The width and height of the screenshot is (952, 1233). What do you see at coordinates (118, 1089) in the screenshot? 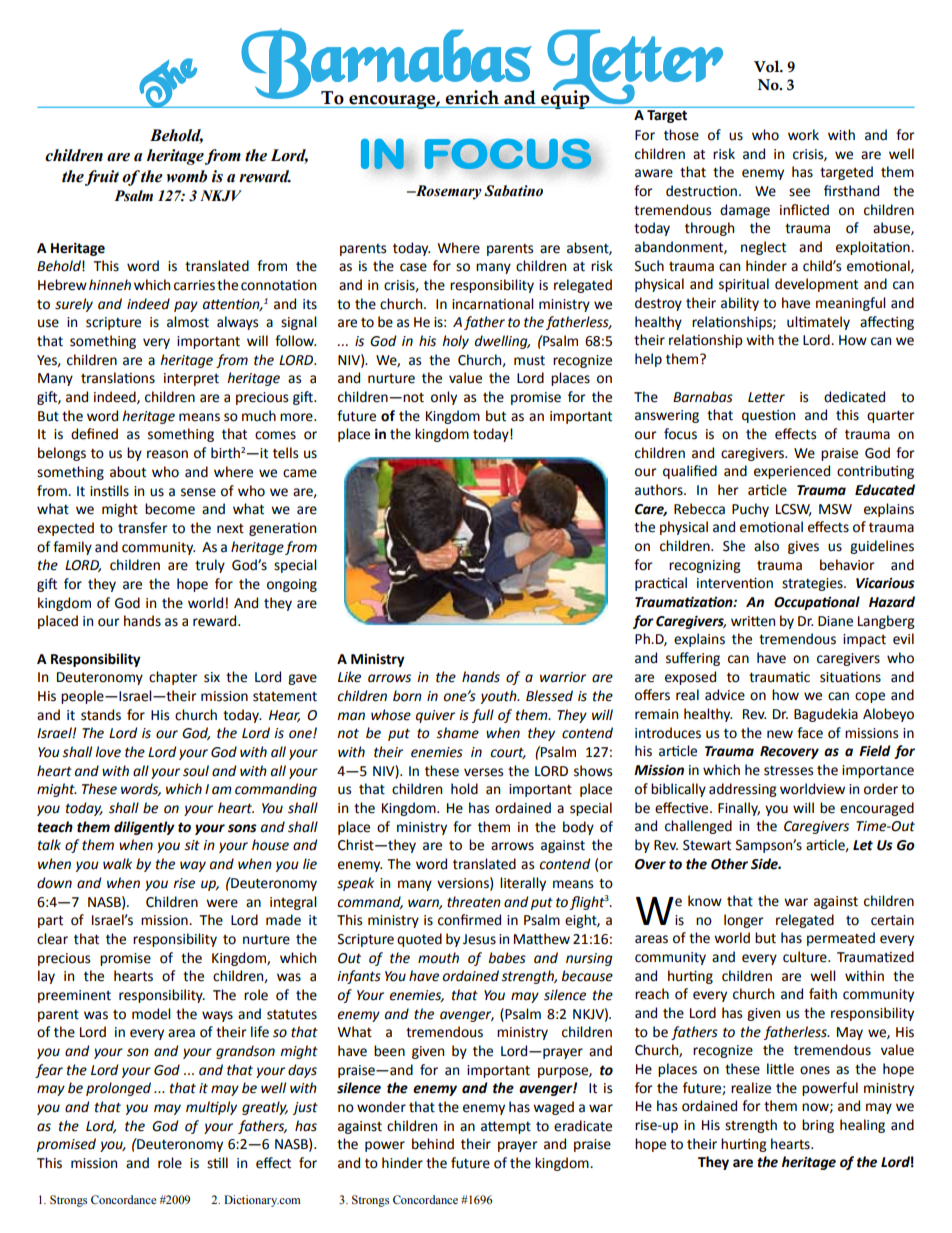
I see `prolonged` at bounding box center [118, 1089].
